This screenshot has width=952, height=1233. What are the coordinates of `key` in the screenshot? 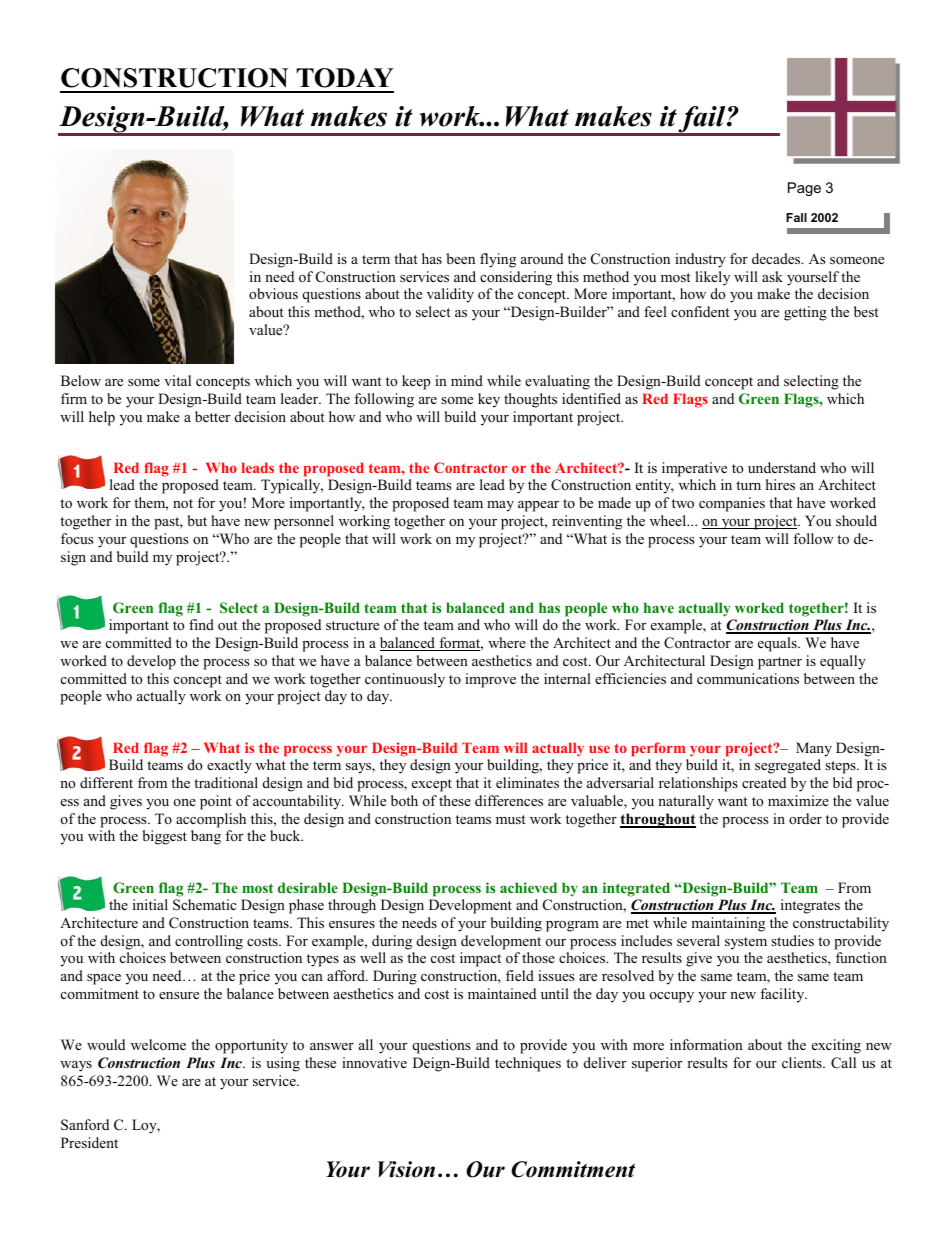 It's located at (489, 400).
